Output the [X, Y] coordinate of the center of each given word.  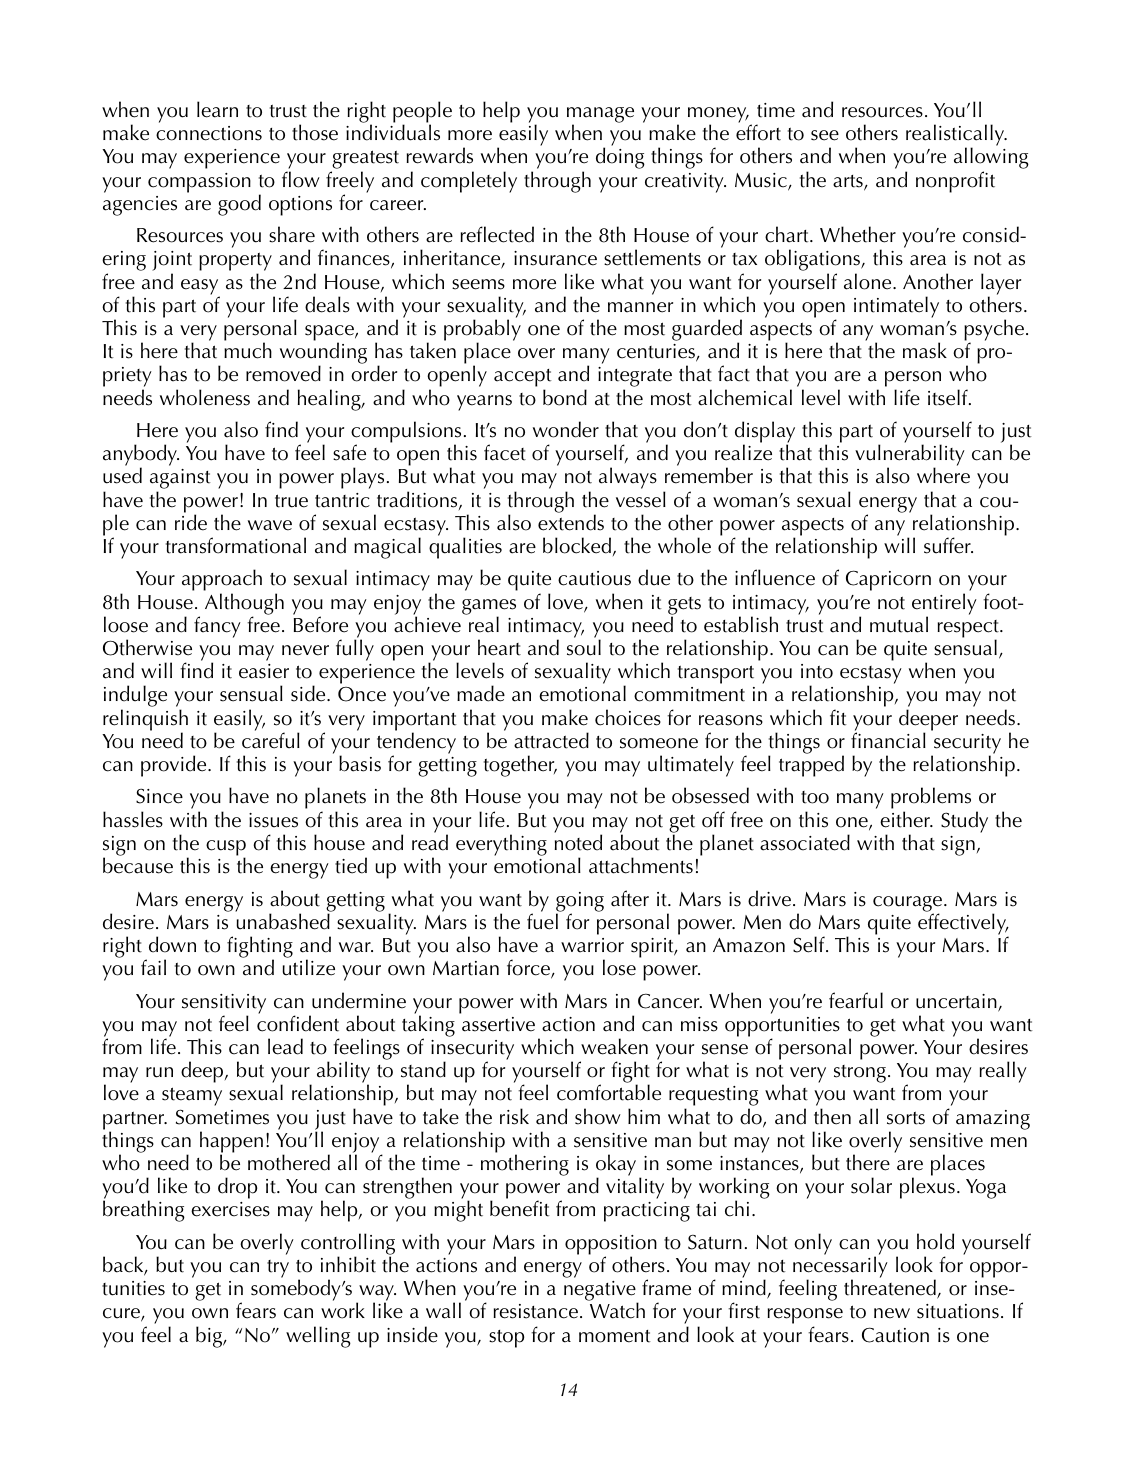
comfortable [609, 1092]
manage [600, 116]
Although [244, 605]
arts [849, 182]
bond [565, 397]
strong [860, 1074]
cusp [226, 849]
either [906, 819]
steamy [192, 1096]
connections [209, 133]
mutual [899, 624]
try [278, 1269]
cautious [594, 578]
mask [925, 350]
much [248, 350]
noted [578, 842]
